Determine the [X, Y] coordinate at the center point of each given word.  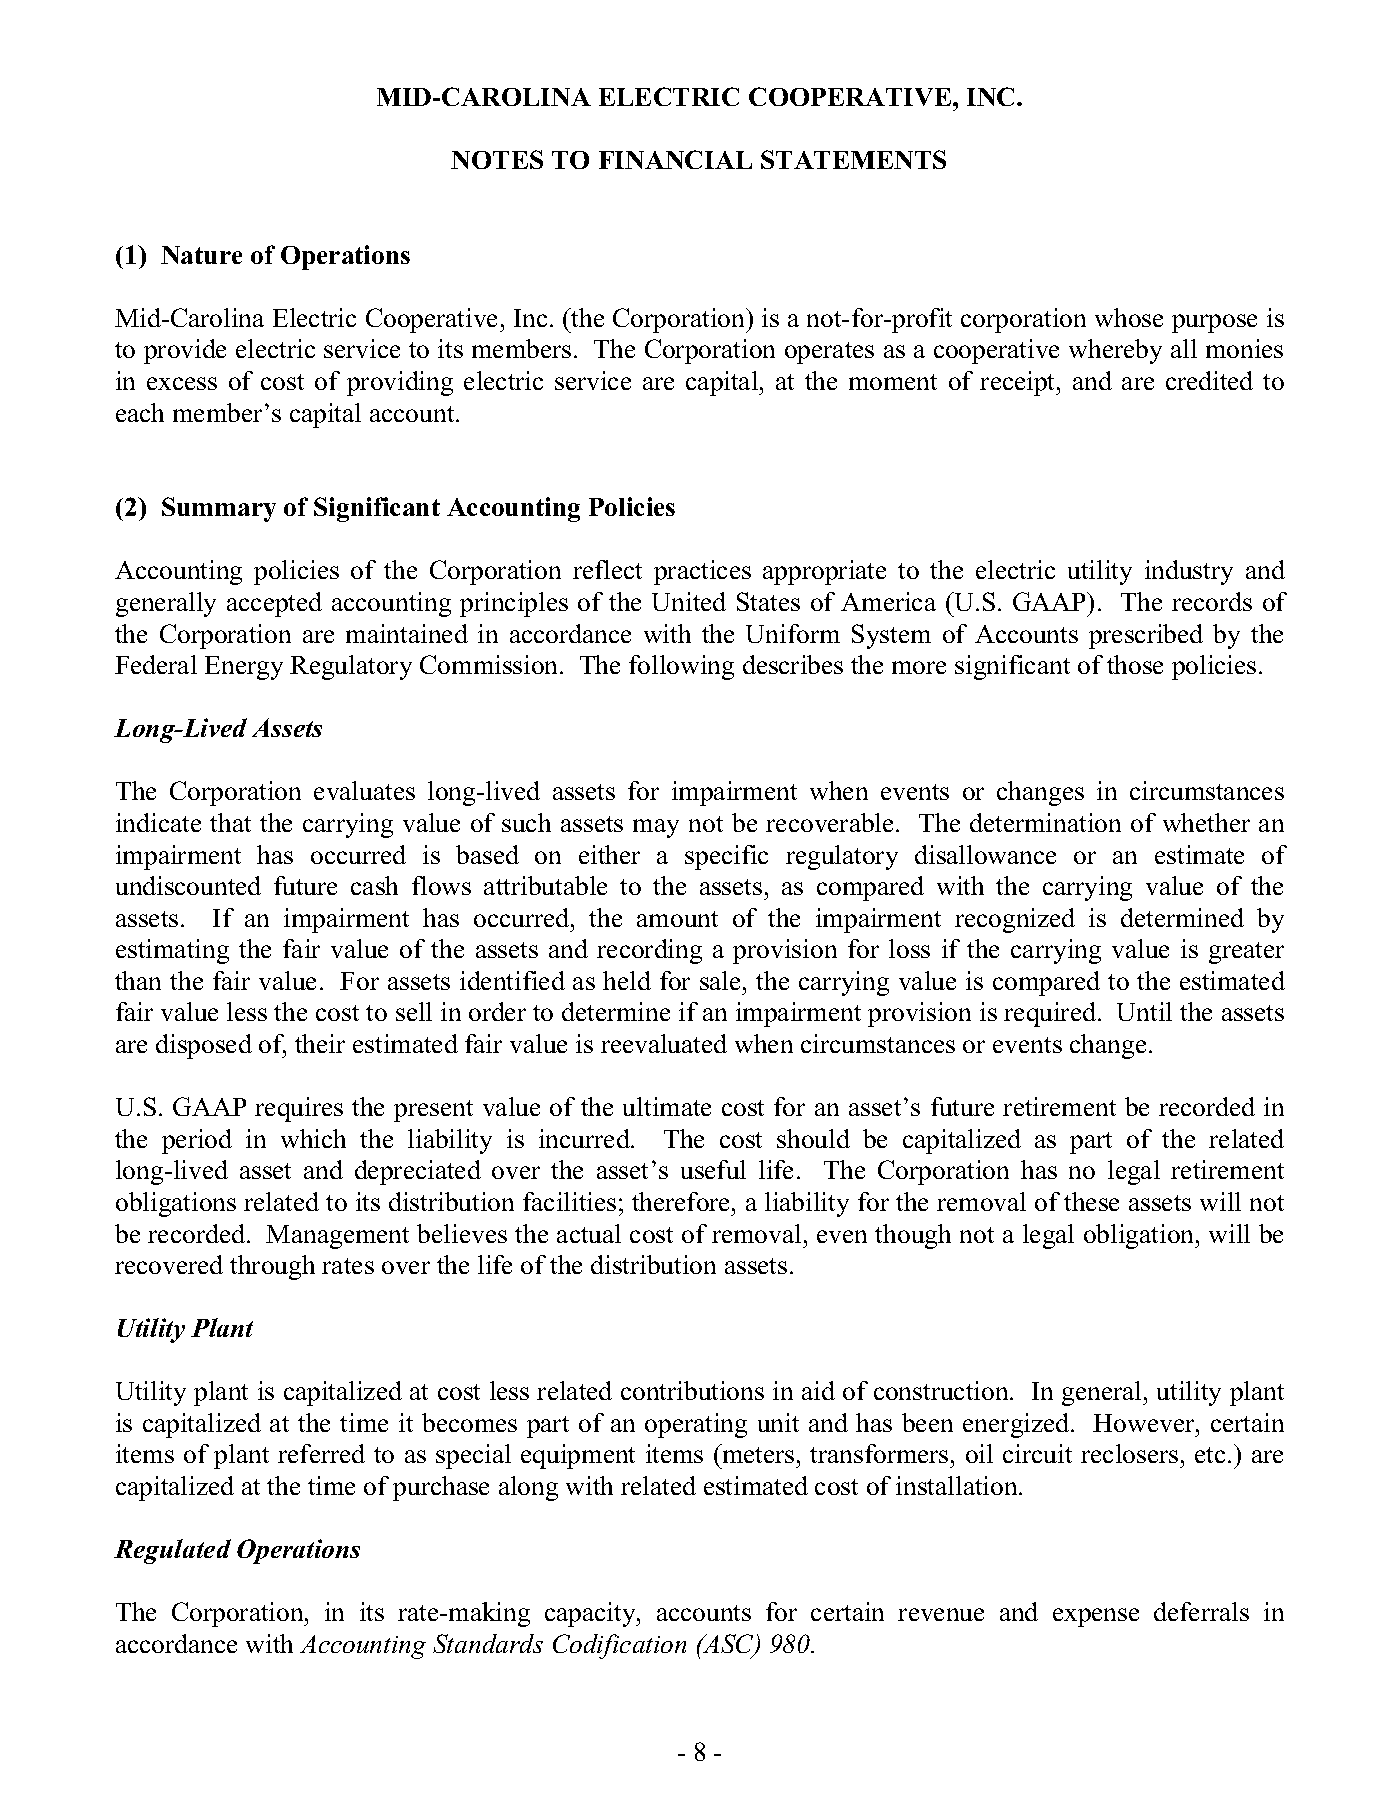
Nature [201, 255]
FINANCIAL [675, 159]
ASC [729, 1645]
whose [1129, 317]
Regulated [172, 1551]
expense [1096, 1617]
